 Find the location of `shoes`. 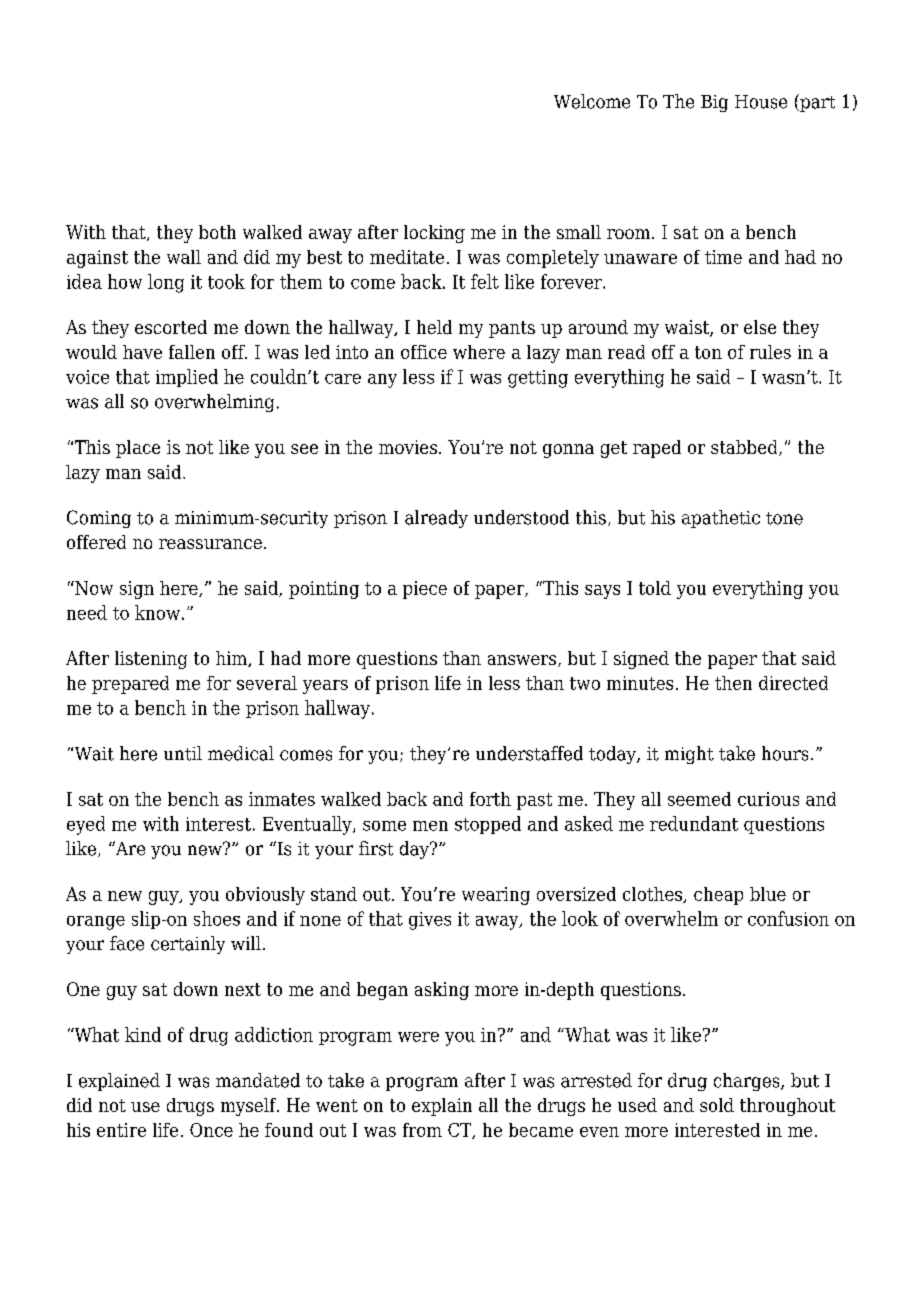

shoes is located at coordinates (217, 918).
